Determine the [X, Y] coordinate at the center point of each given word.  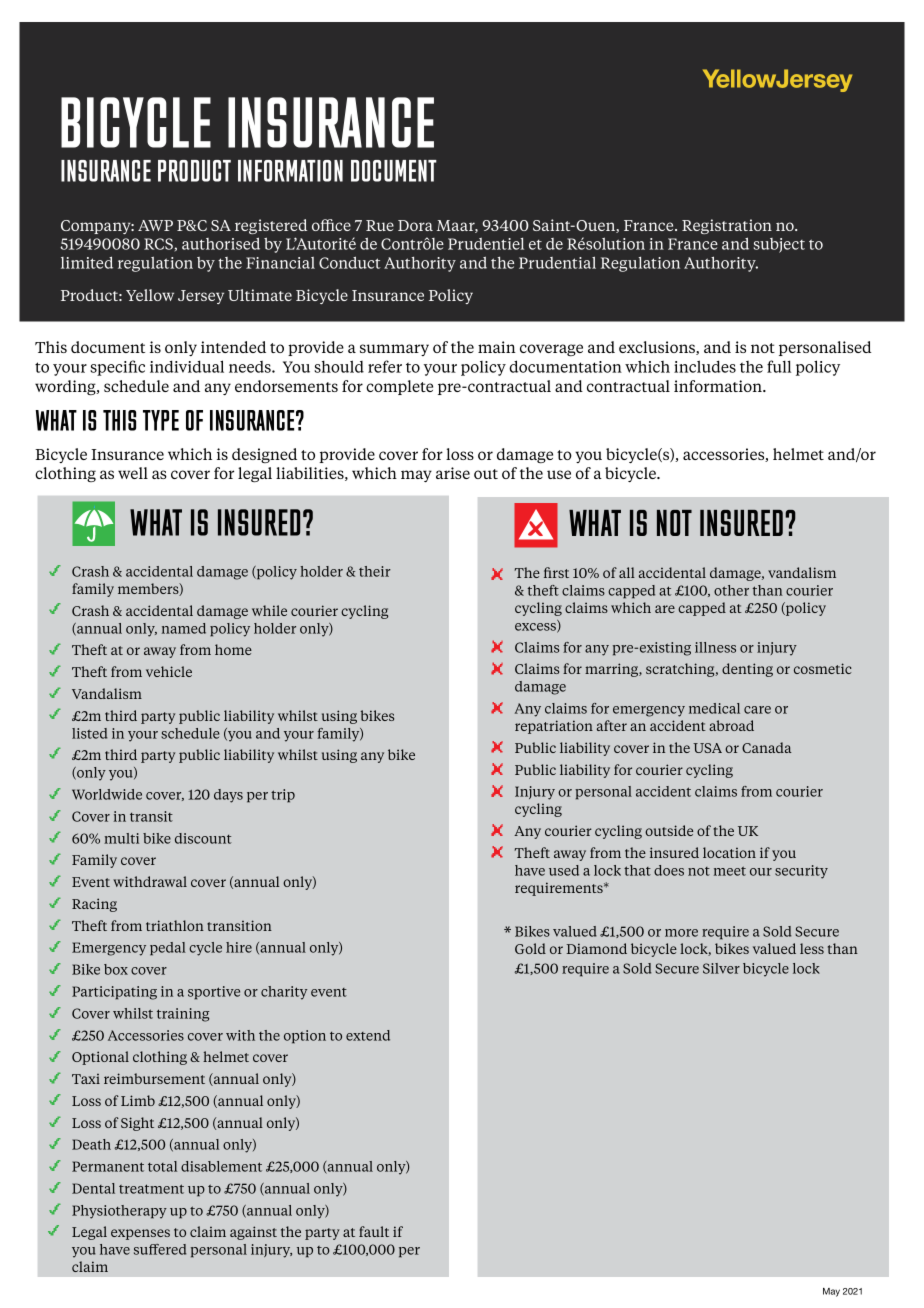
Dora [415, 225]
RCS [158, 244]
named [184, 628]
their [375, 571]
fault [374, 1231]
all [627, 572]
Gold [530, 948]
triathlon [175, 925]
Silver [721, 968]
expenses [140, 1234]
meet [730, 871]
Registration [727, 226]
